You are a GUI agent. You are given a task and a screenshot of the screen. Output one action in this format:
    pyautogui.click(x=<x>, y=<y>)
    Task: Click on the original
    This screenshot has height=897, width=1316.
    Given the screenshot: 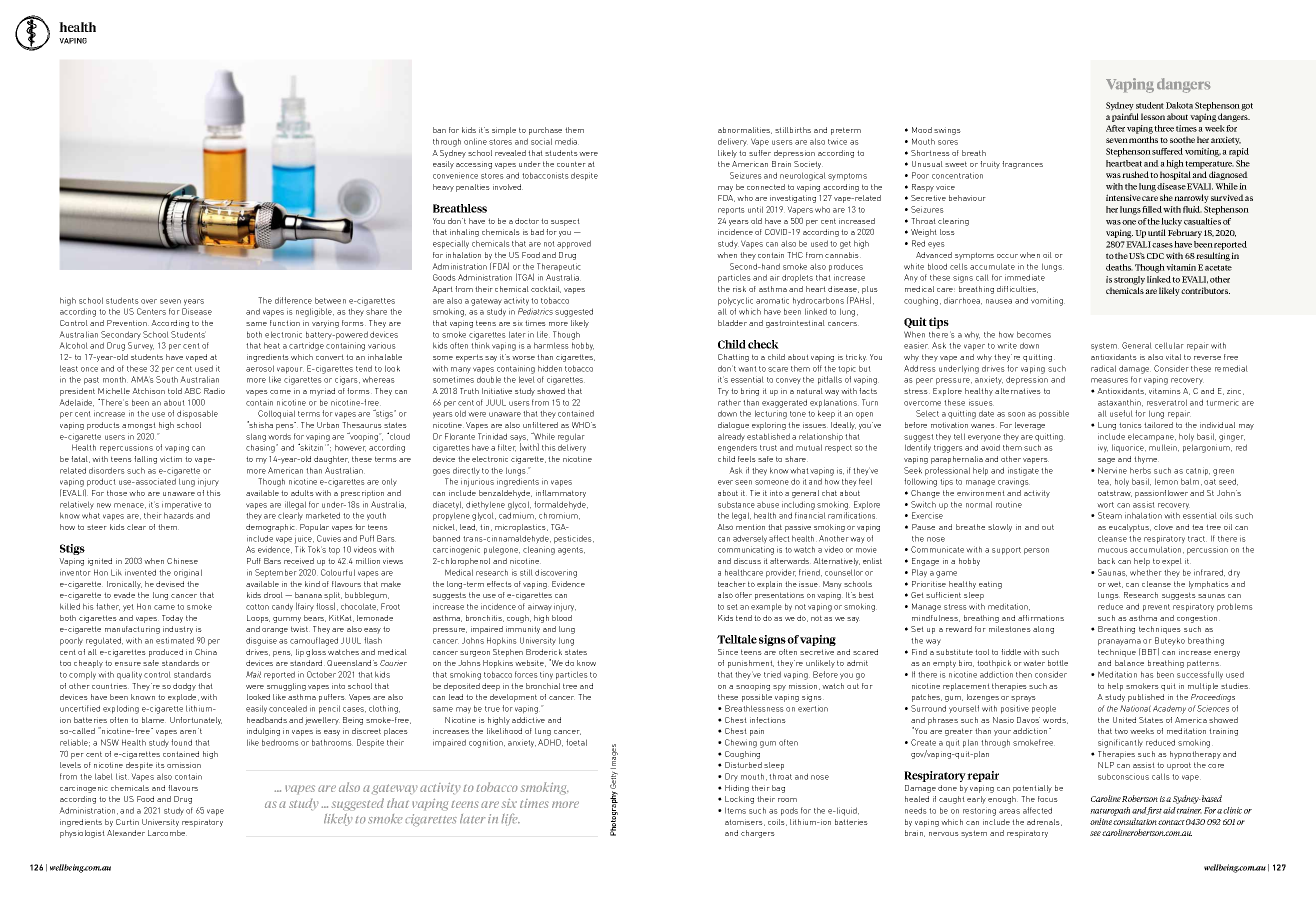 What is the action you would take?
    pyautogui.click(x=188, y=573)
